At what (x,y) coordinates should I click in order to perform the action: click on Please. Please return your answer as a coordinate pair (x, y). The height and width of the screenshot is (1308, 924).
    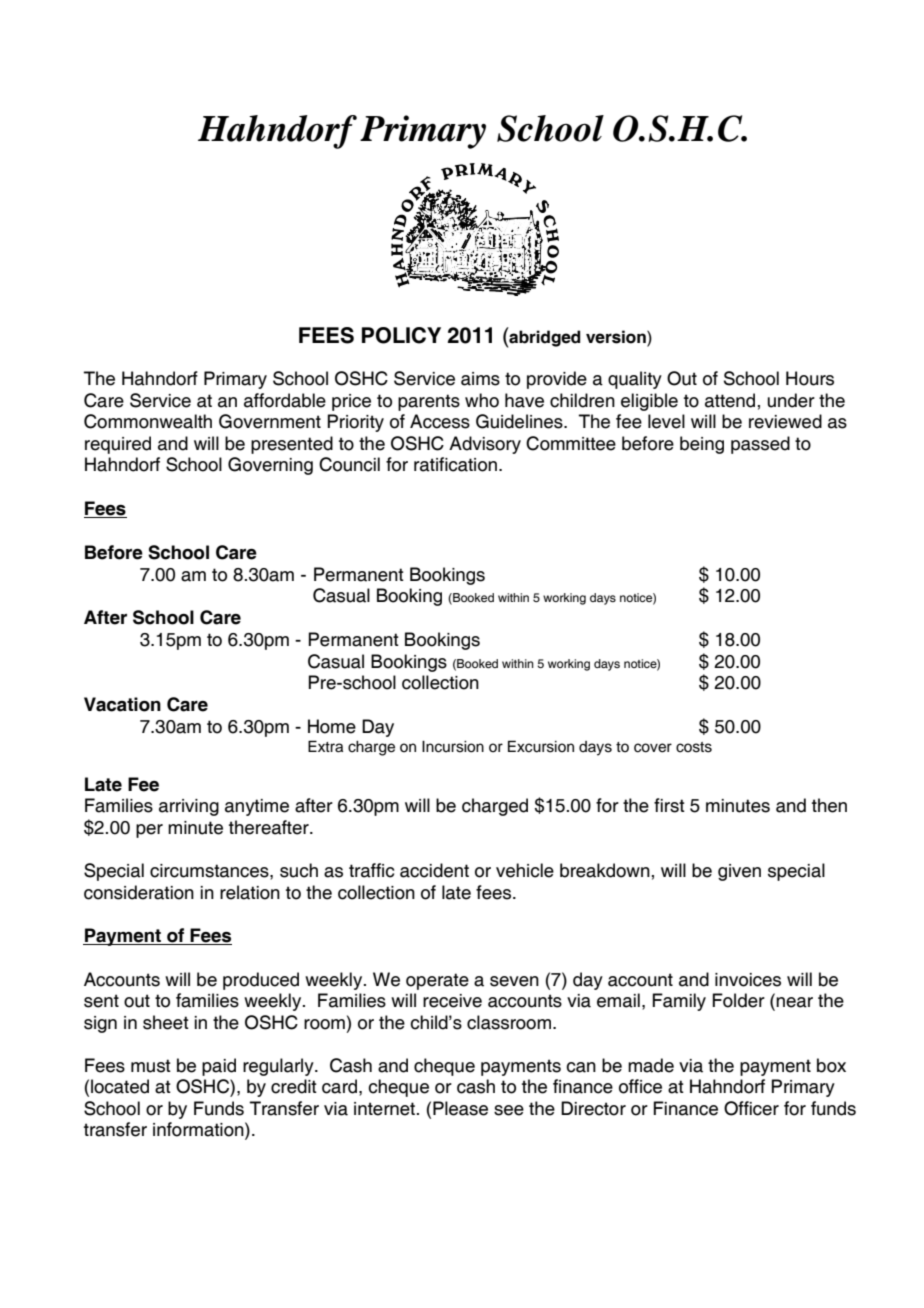
    Looking at the image, I should click on (460, 1108).
